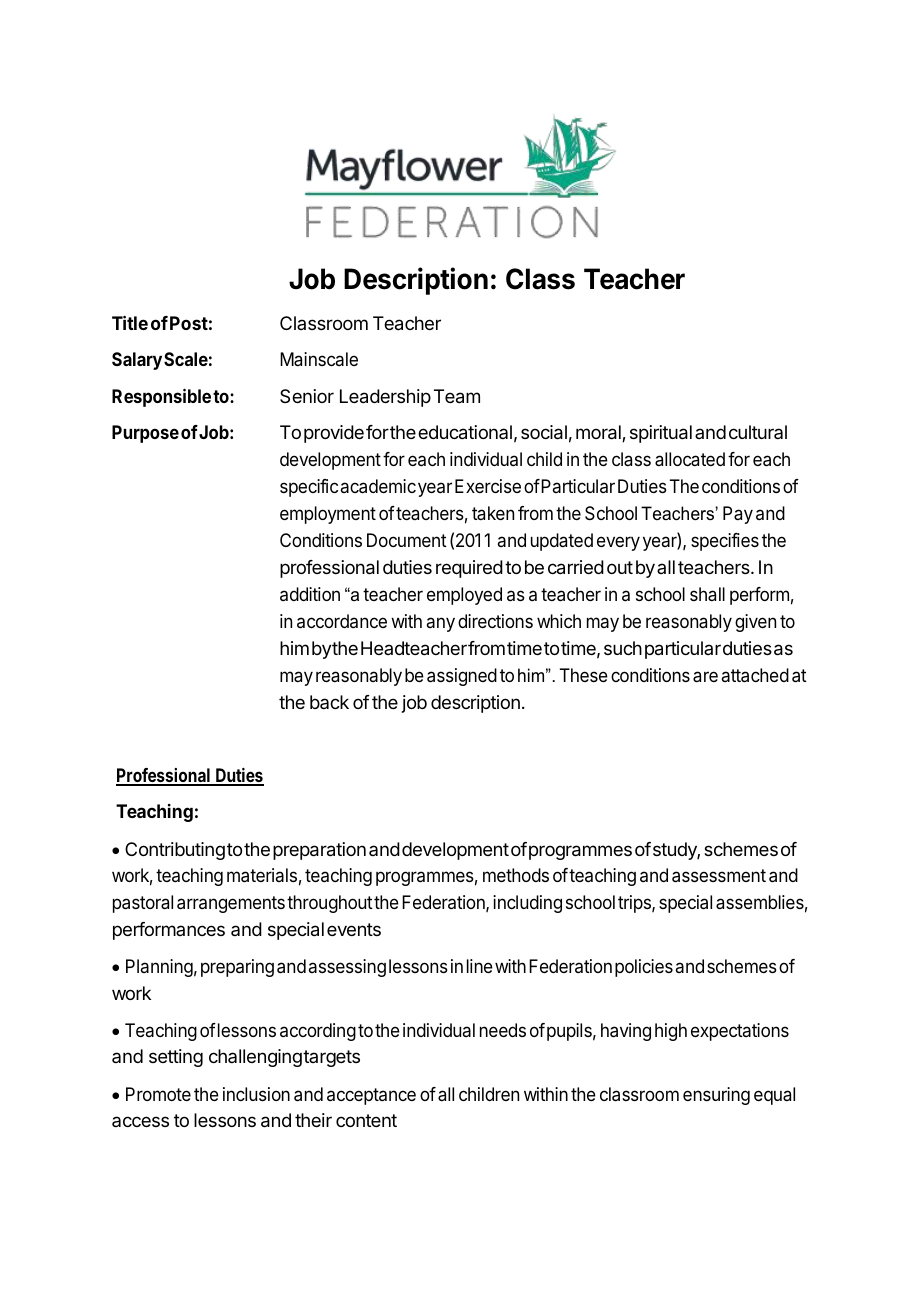 Image resolution: width=924 pixels, height=1307 pixels. What do you see at coordinates (462, 677) in the screenshot?
I see `assigned` at bounding box center [462, 677].
